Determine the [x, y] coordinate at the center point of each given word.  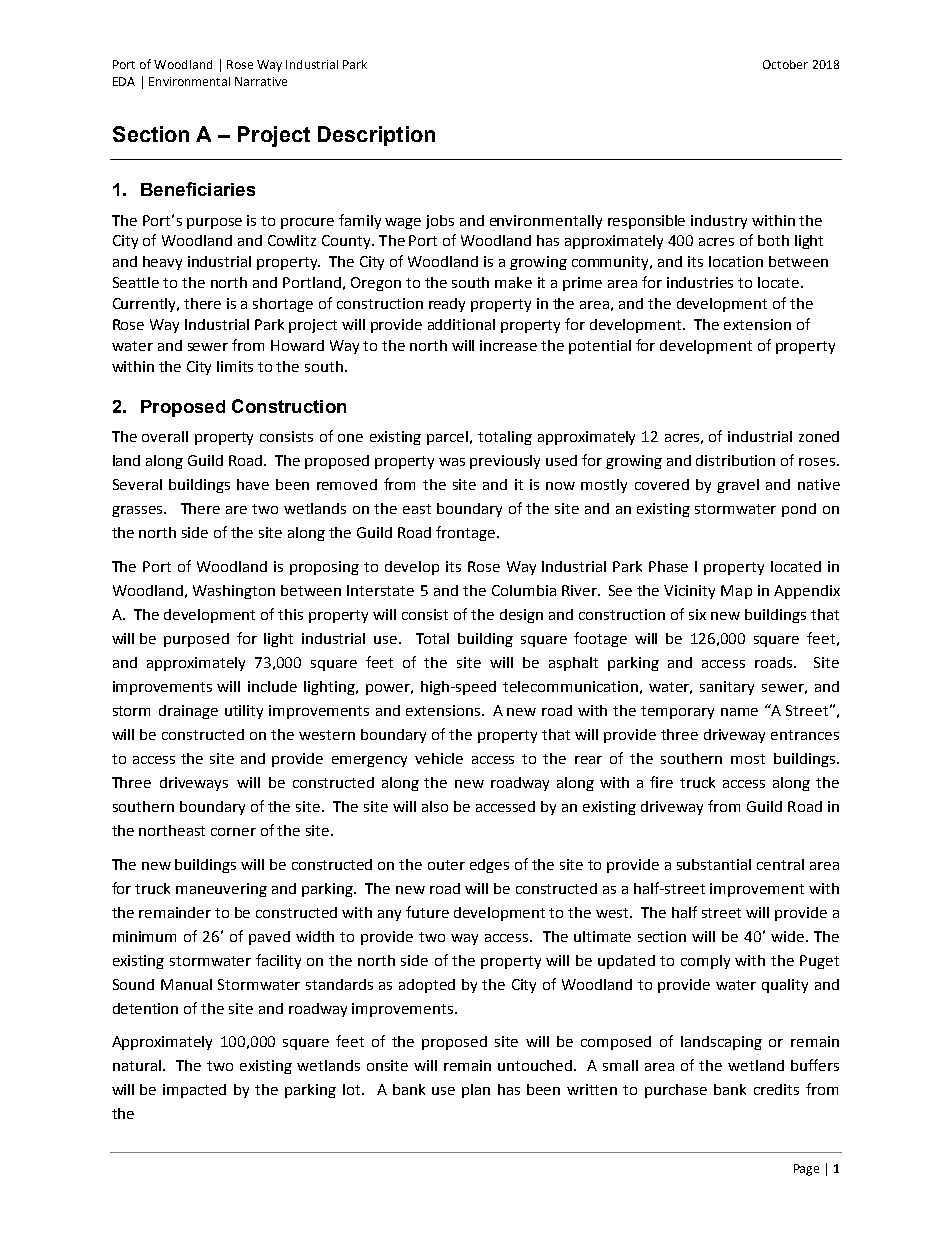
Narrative [261, 81]
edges [489, 866]
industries [700, 282]
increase [508, 345]
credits [776, 1089]
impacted [194, 1091]
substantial [714, 864]
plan [476, 1091]
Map [736, 592]
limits [235, 366]
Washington [234, 592]
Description [376, 136]
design [521, 616]
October [785, 64]
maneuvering [221, 890]
